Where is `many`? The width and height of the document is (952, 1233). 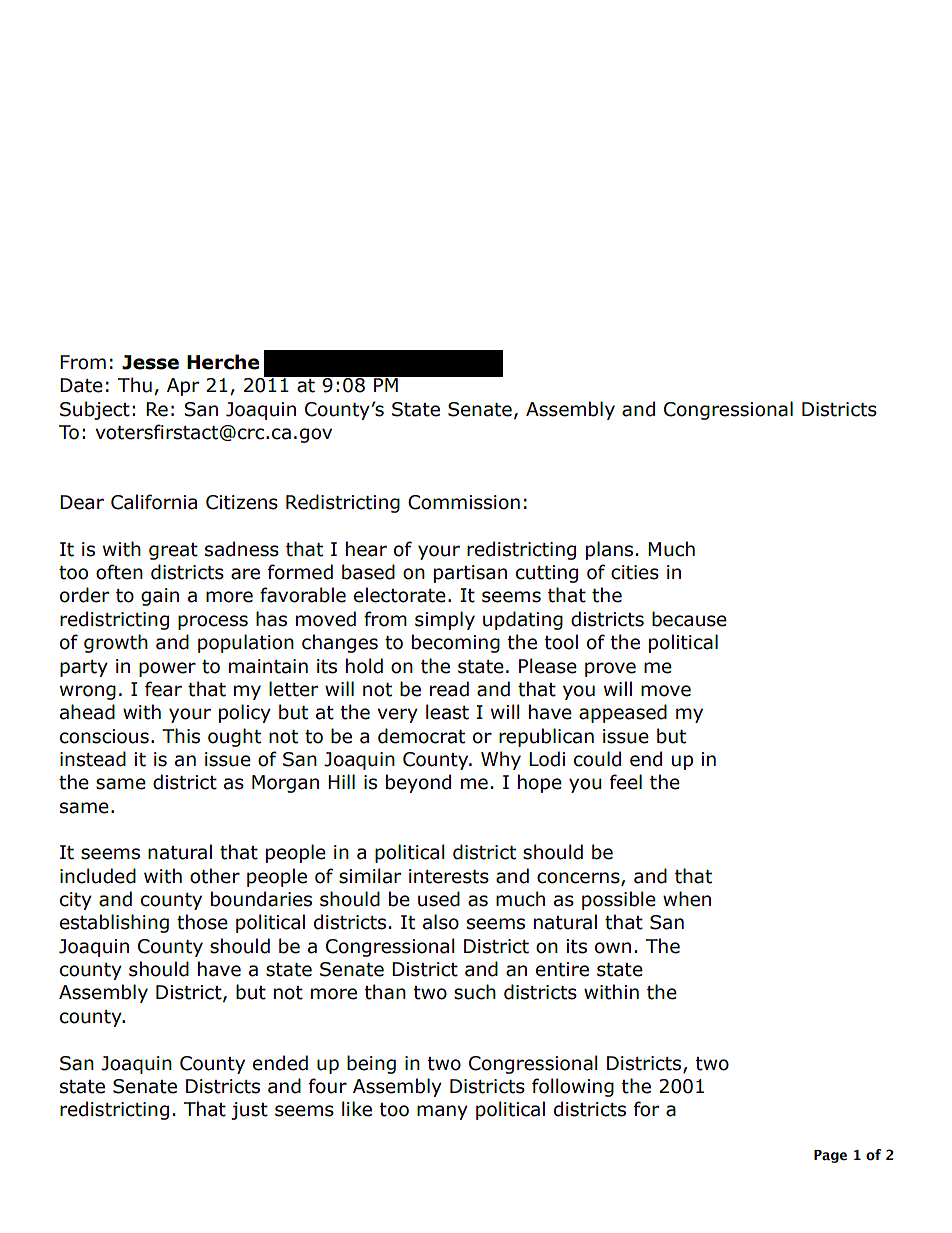
many is located at coordinates (442, 1112).
